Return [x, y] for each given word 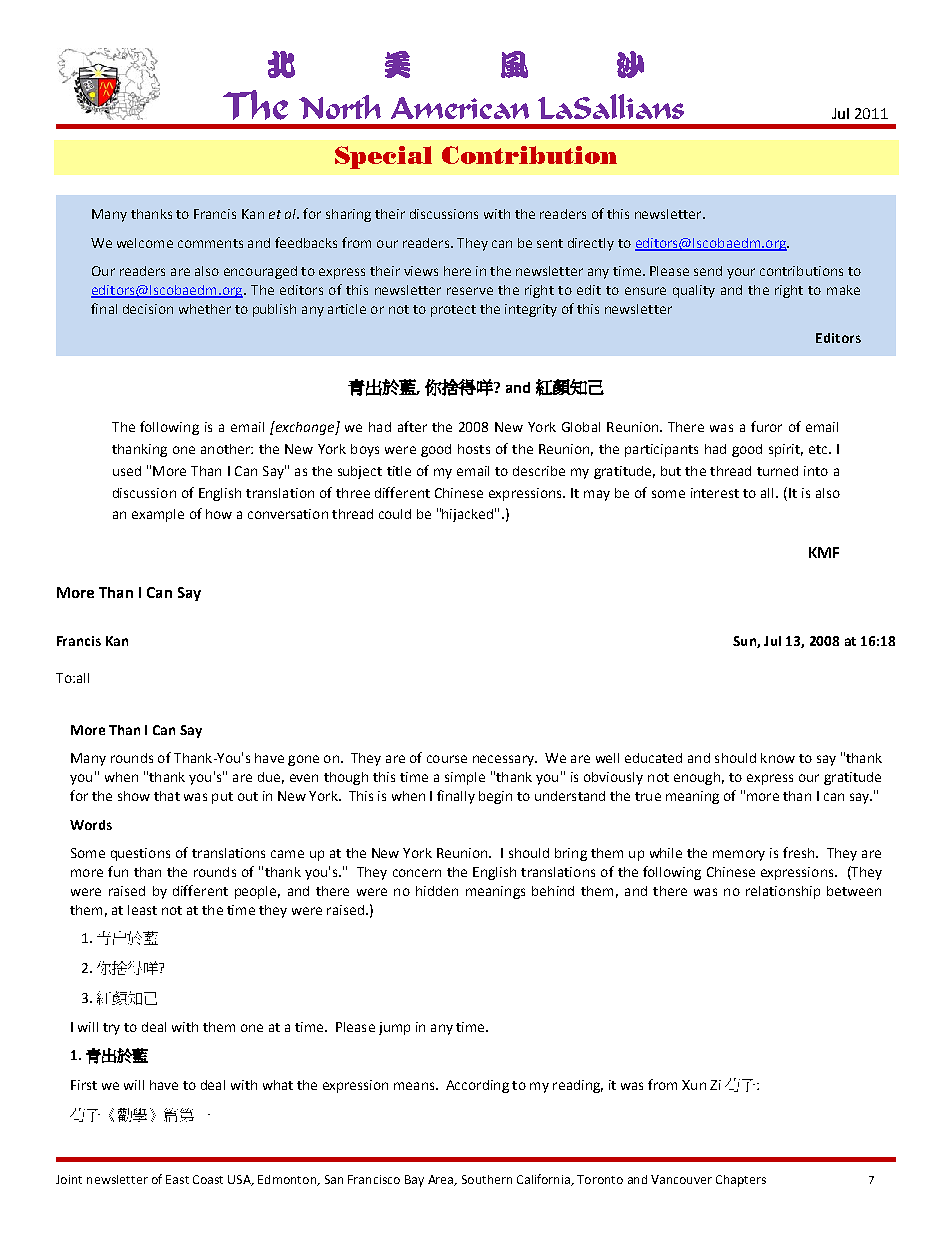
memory [739, 855]
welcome [145, 243]
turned [777, 471]
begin [495, 797]
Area [442, 1180]
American [460, 108]
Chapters [741, 1181]
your [741, 273]
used [127, 471]
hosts [474, 449]
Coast [208, 1179]
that [167, 796]
